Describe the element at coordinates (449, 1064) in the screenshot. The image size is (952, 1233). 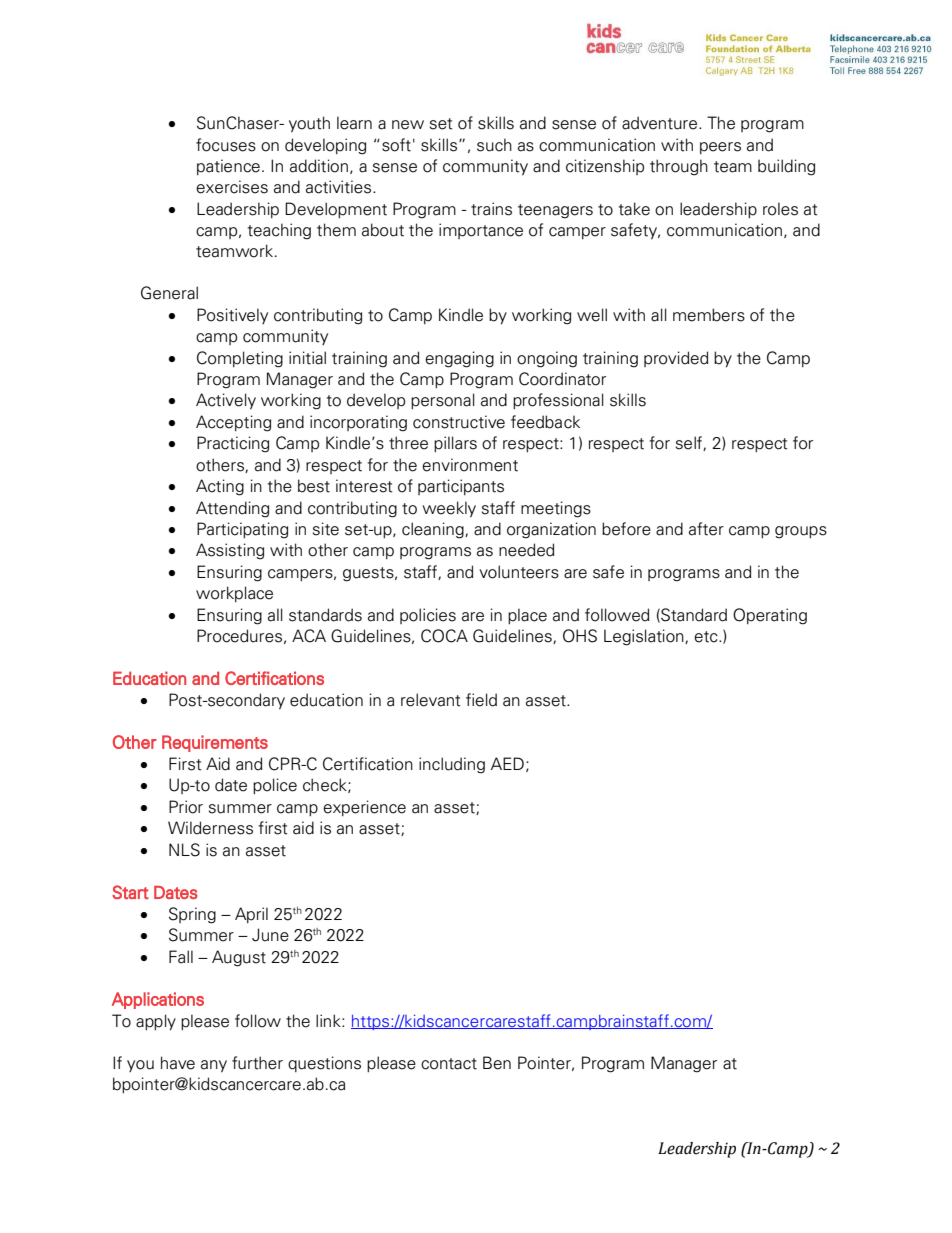
I see `contact` at that location.
